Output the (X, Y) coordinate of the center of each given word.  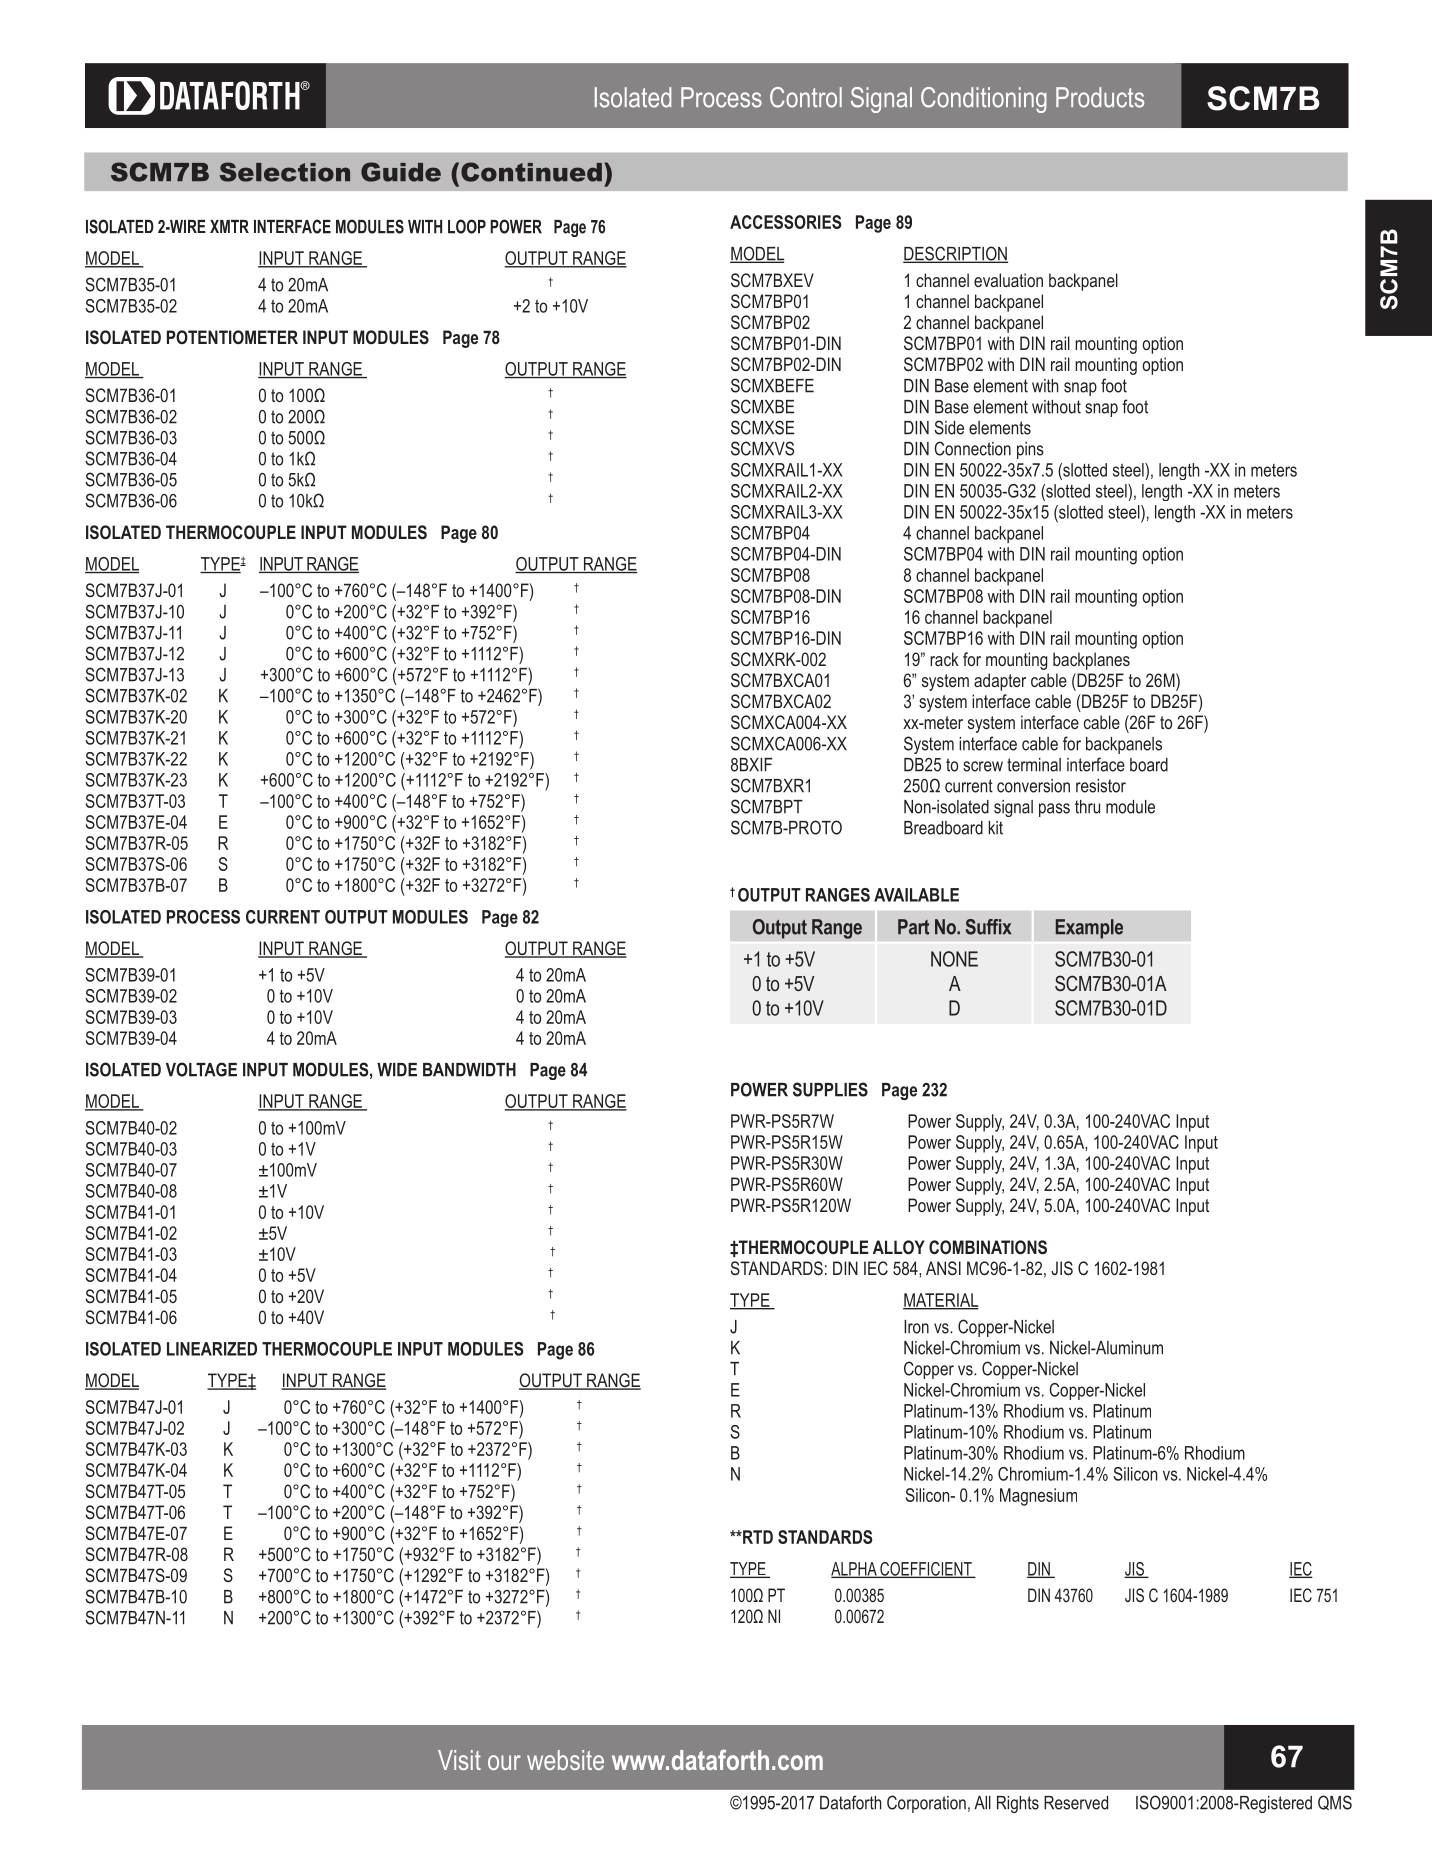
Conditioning (984, 100)
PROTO (814, 827)
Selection (285, 172)
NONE (954, 959)
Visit (459, 1760)
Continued (531, 172)
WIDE (397, 1070)
